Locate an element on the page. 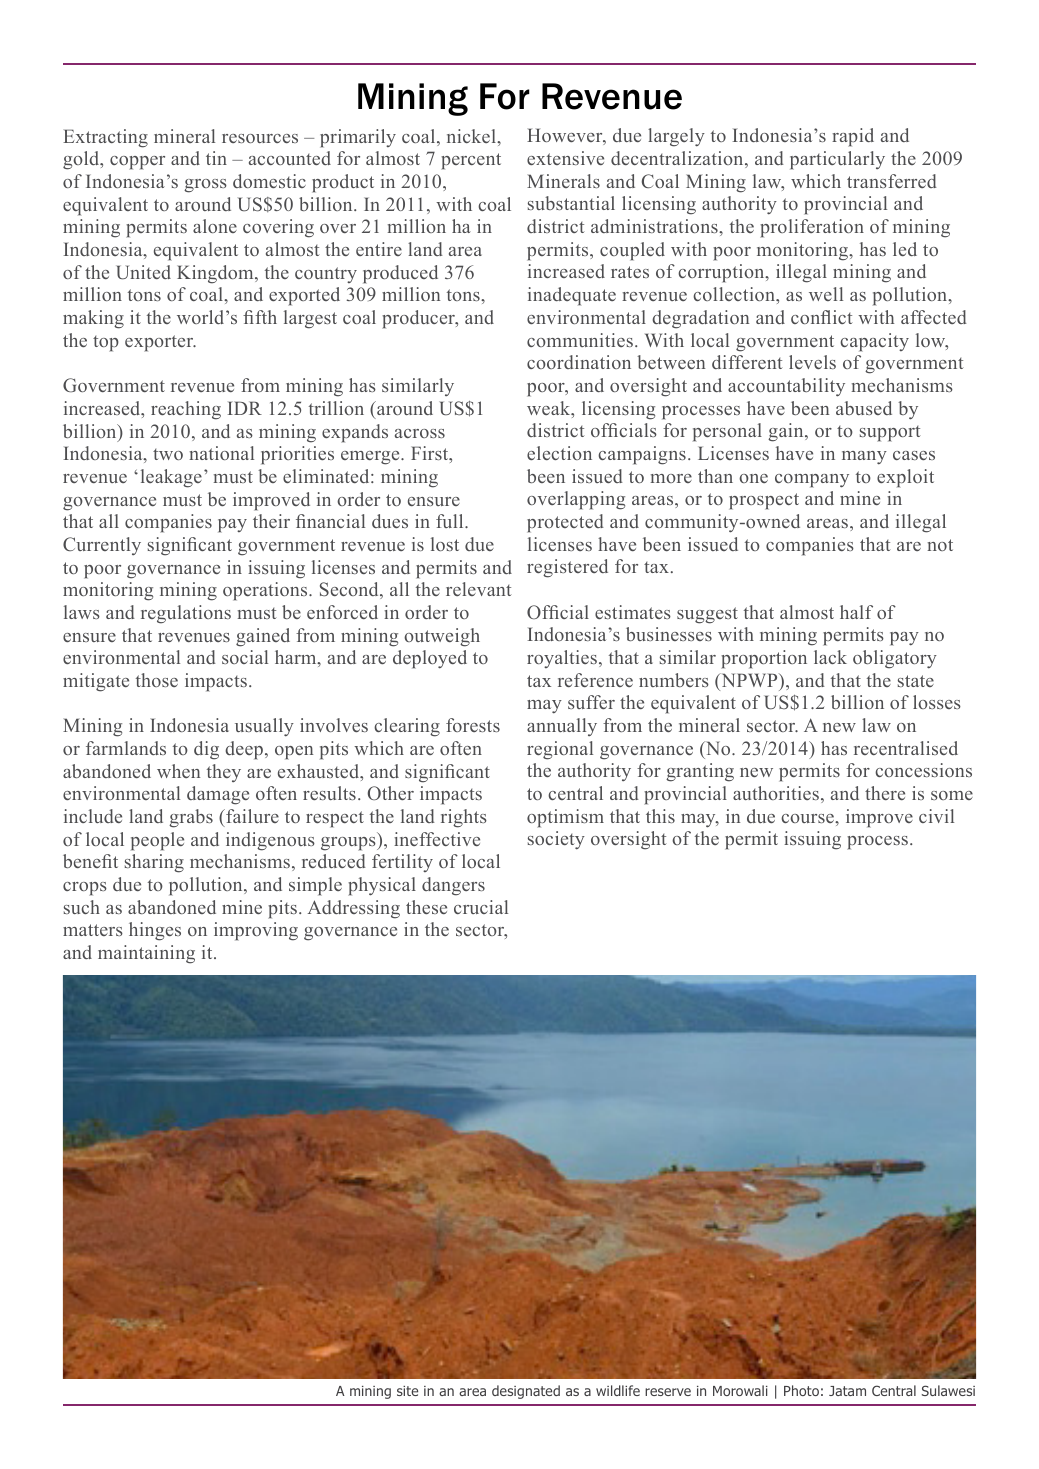  gross is located at coordinates (205, 186).
